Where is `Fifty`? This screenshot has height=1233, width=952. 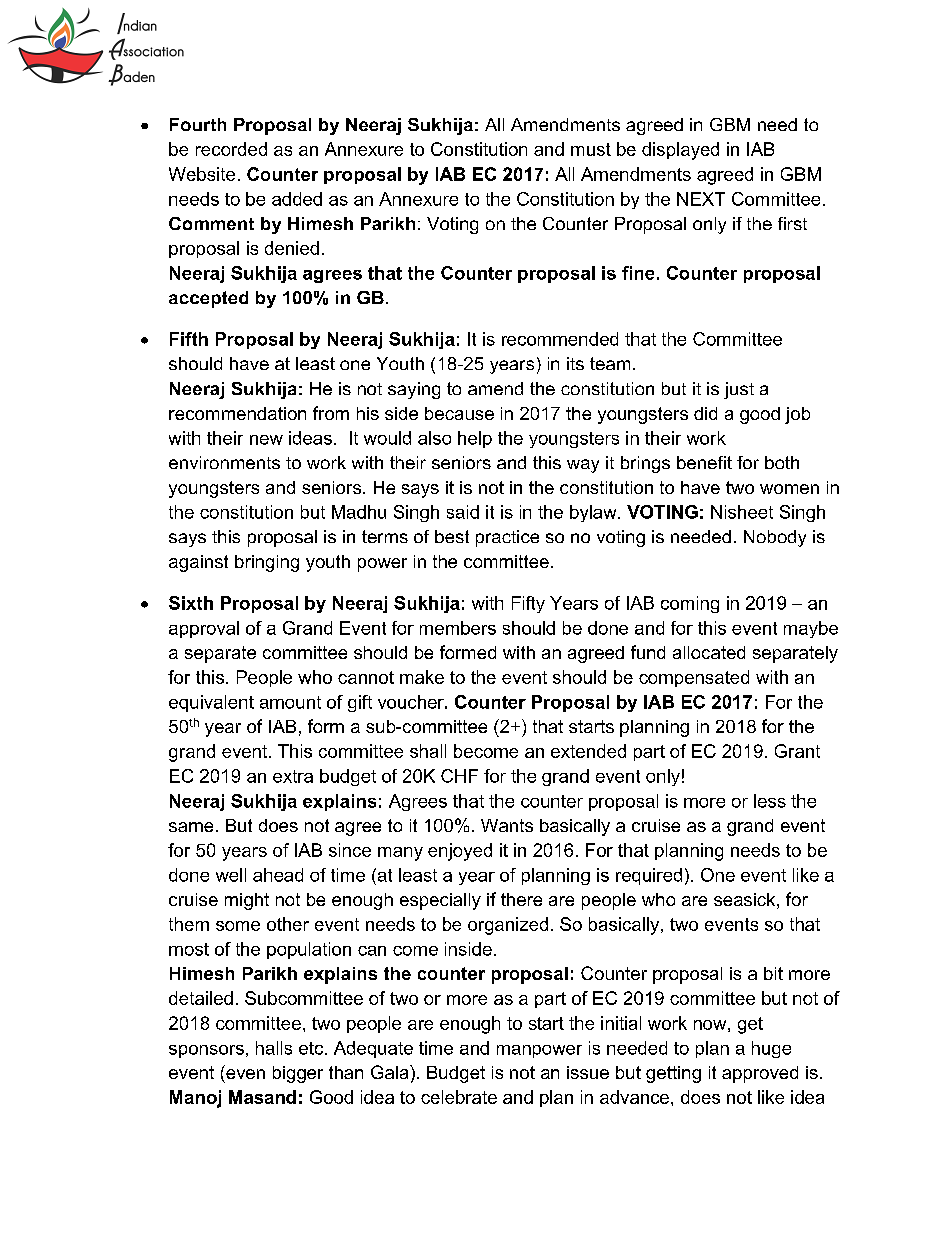
Fifty is located at coordinates (528, 604).
